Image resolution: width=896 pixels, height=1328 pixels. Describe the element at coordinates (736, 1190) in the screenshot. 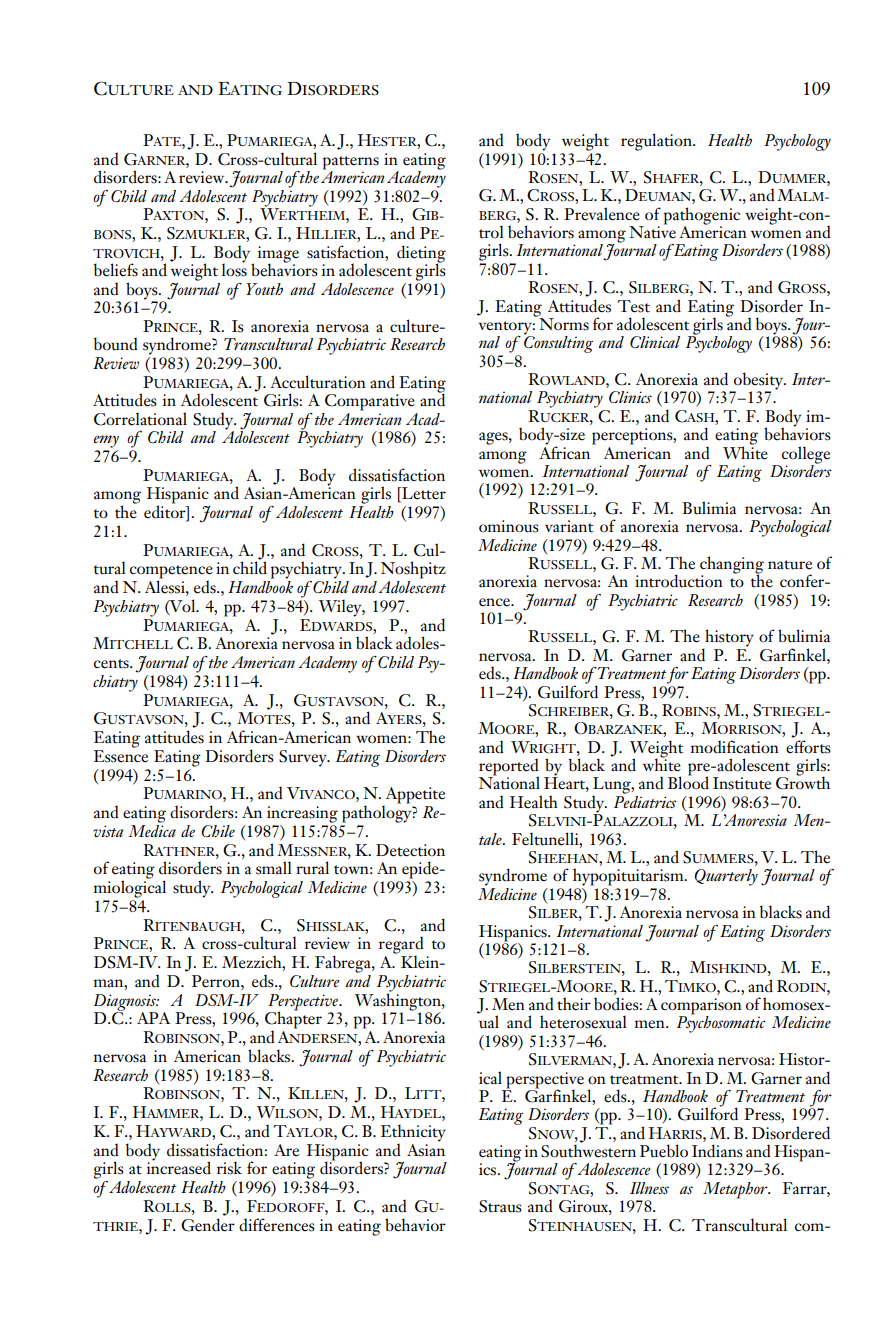

I see `Metaphor` at that location.
